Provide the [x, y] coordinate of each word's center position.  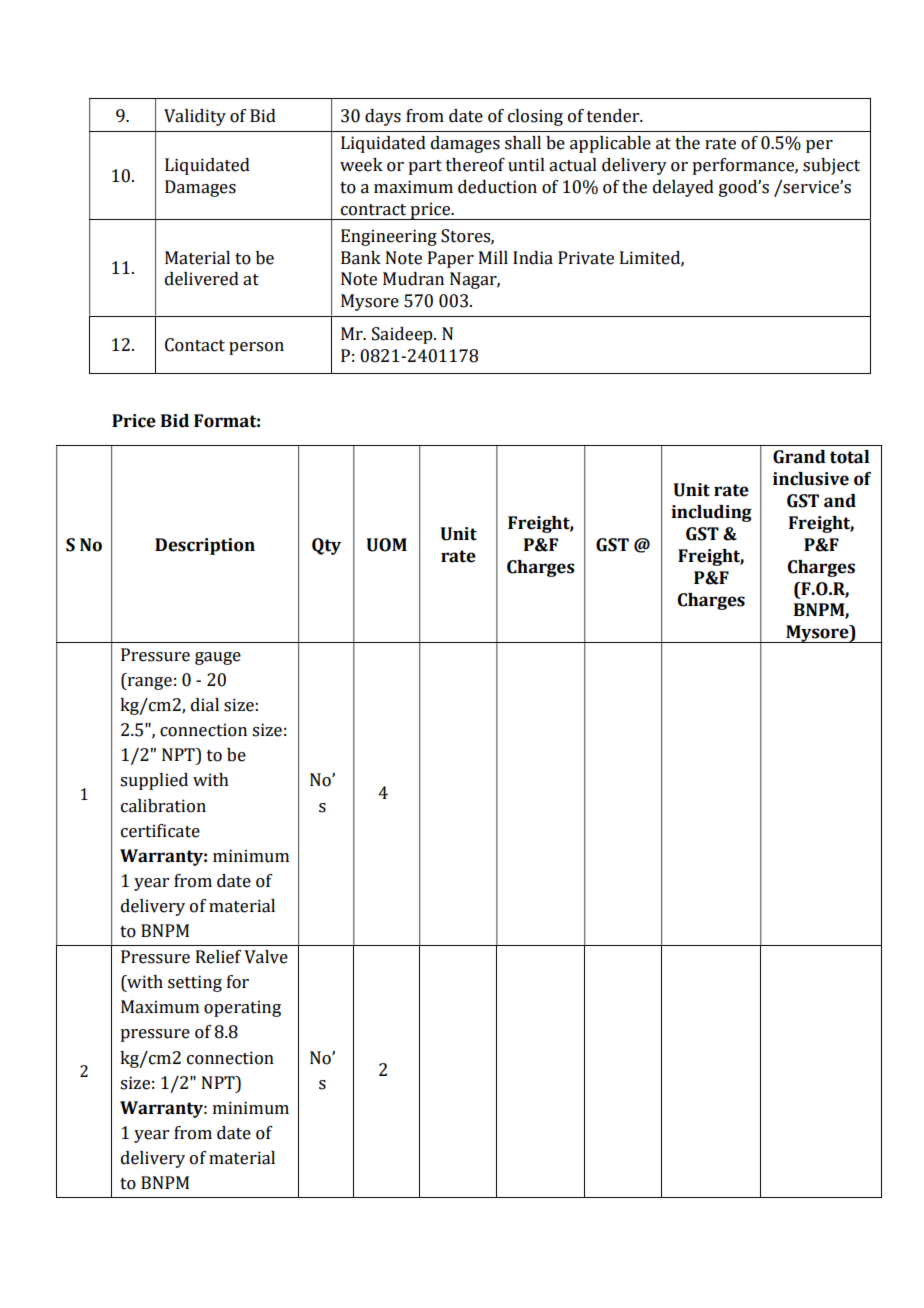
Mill [493, 257]
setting [195, 983]
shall [523, 143]
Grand [799, 457]
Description [205, 546]
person [256, 348]
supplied [154, 781]
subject [831, 166]
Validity [195, 117]
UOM [386, 545]
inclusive [811, 479]
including [711, 513]
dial [205, 705]
